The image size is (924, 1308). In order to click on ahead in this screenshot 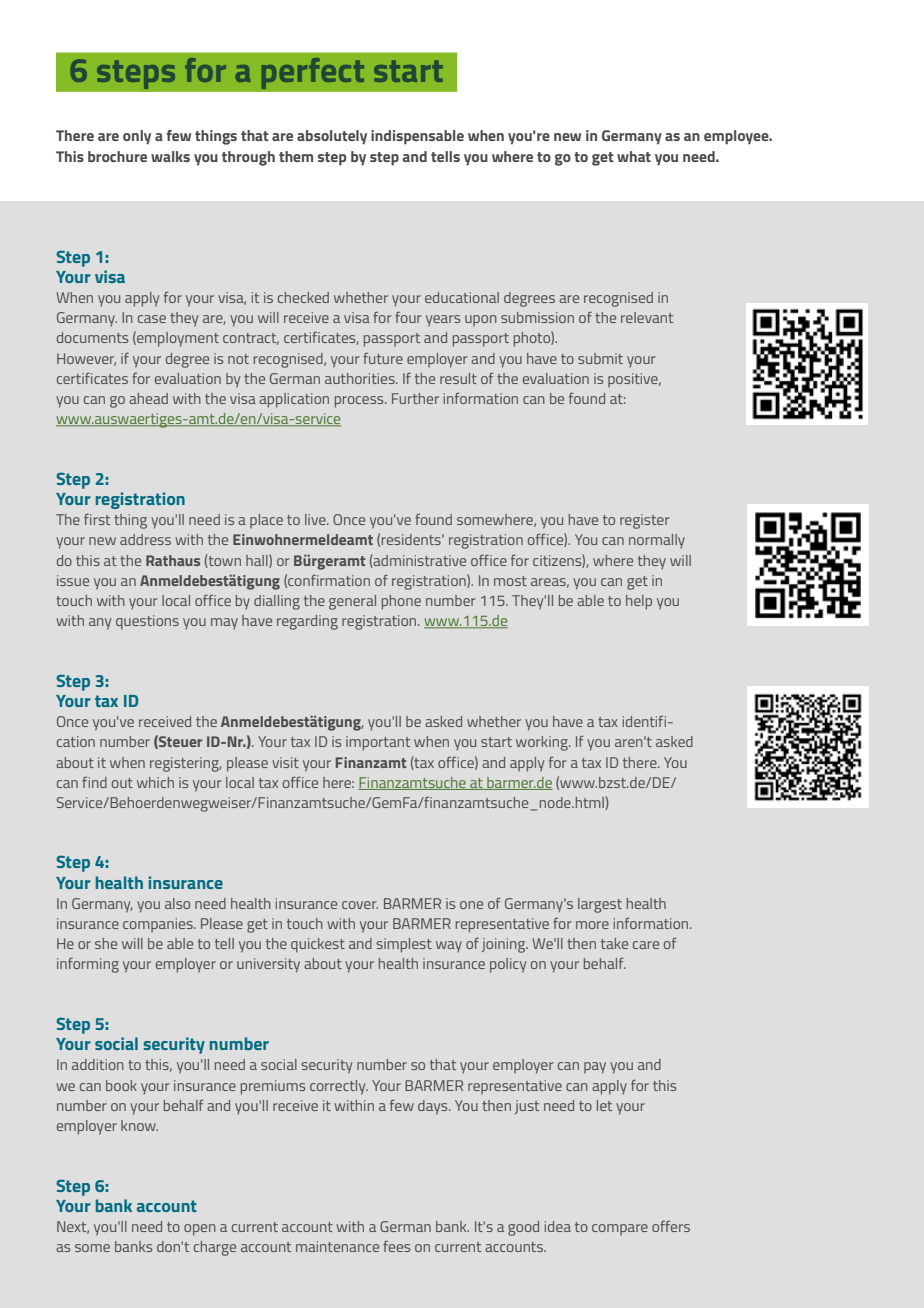, I will do `click(148, 398)`.
